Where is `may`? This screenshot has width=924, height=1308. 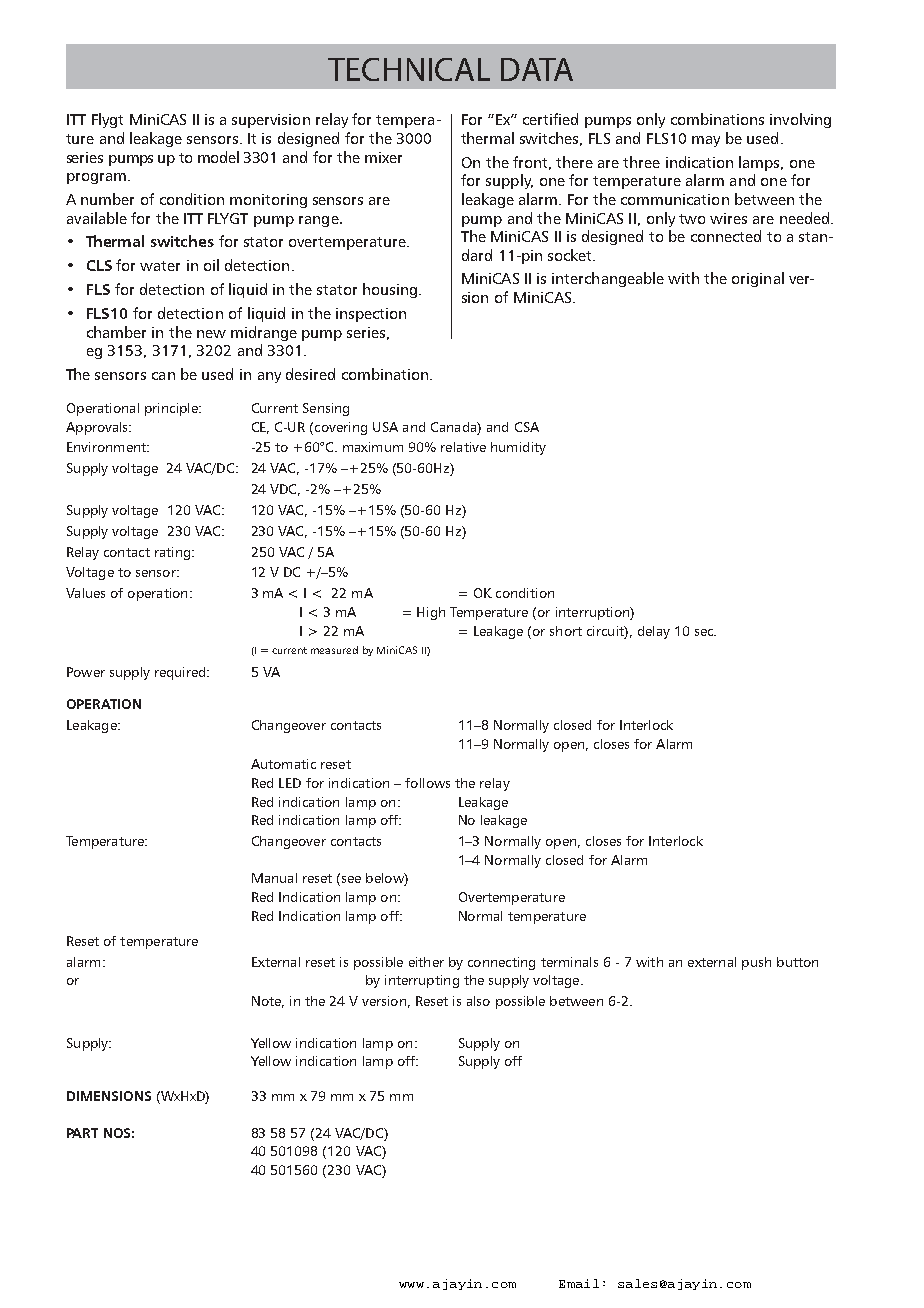 may is located at coordinates (706, 141).
